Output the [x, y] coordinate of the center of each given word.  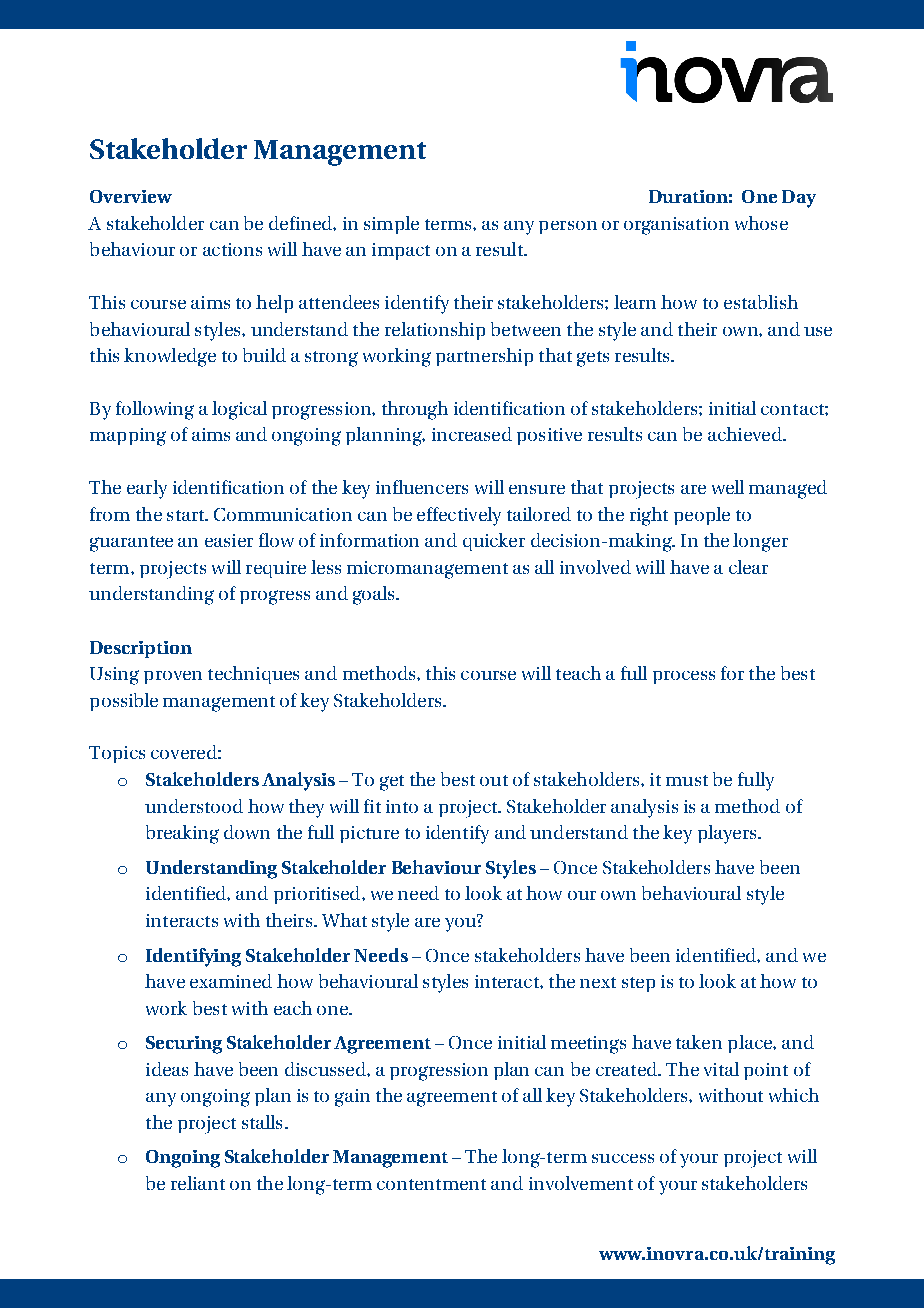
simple [391, 225]
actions [232, 249]
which [794, 1095]
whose [761, 223]
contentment [431, 1184]
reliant [198, 1183]
